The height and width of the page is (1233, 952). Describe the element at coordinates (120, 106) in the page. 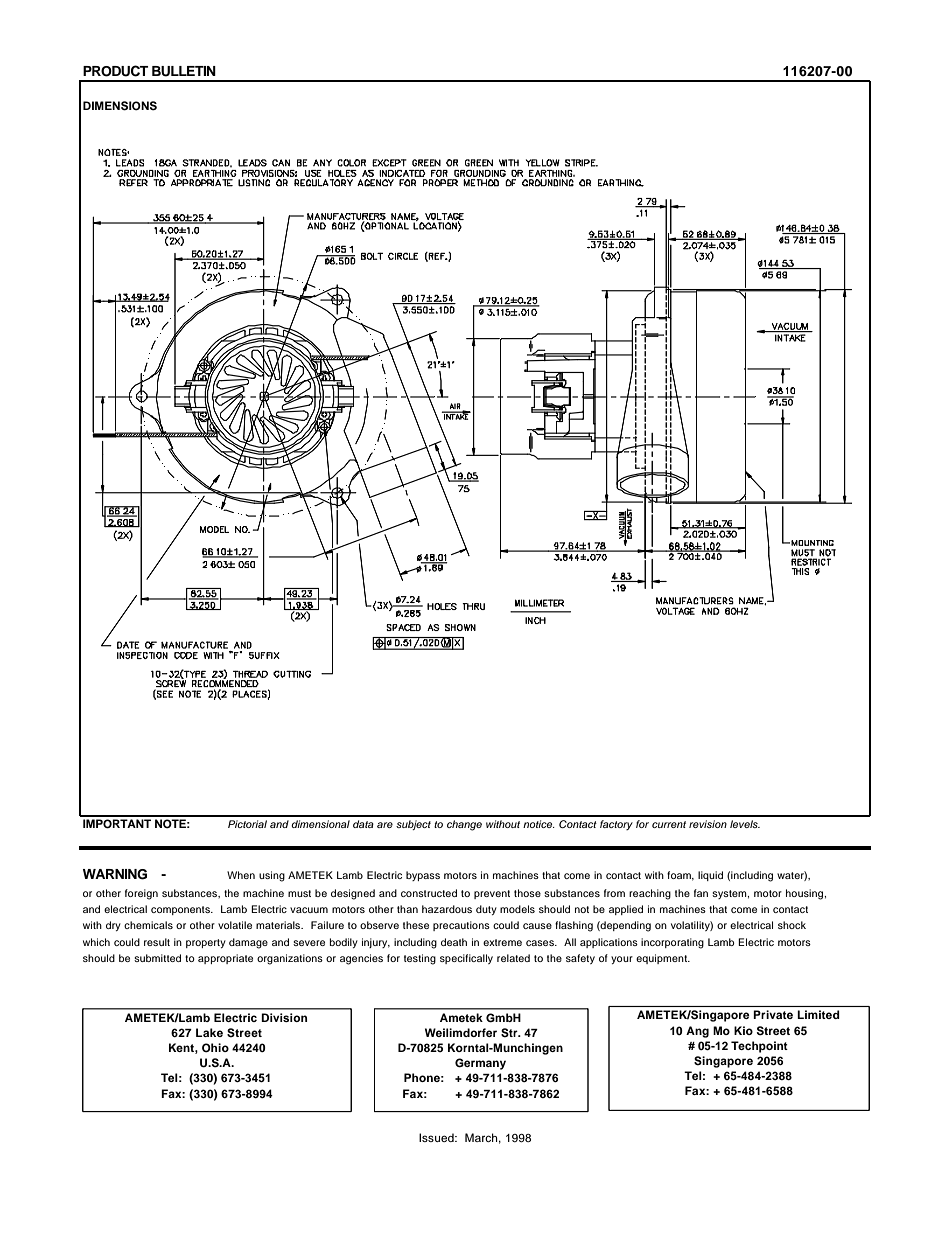

I see `DIMENSIONS` at that location.
